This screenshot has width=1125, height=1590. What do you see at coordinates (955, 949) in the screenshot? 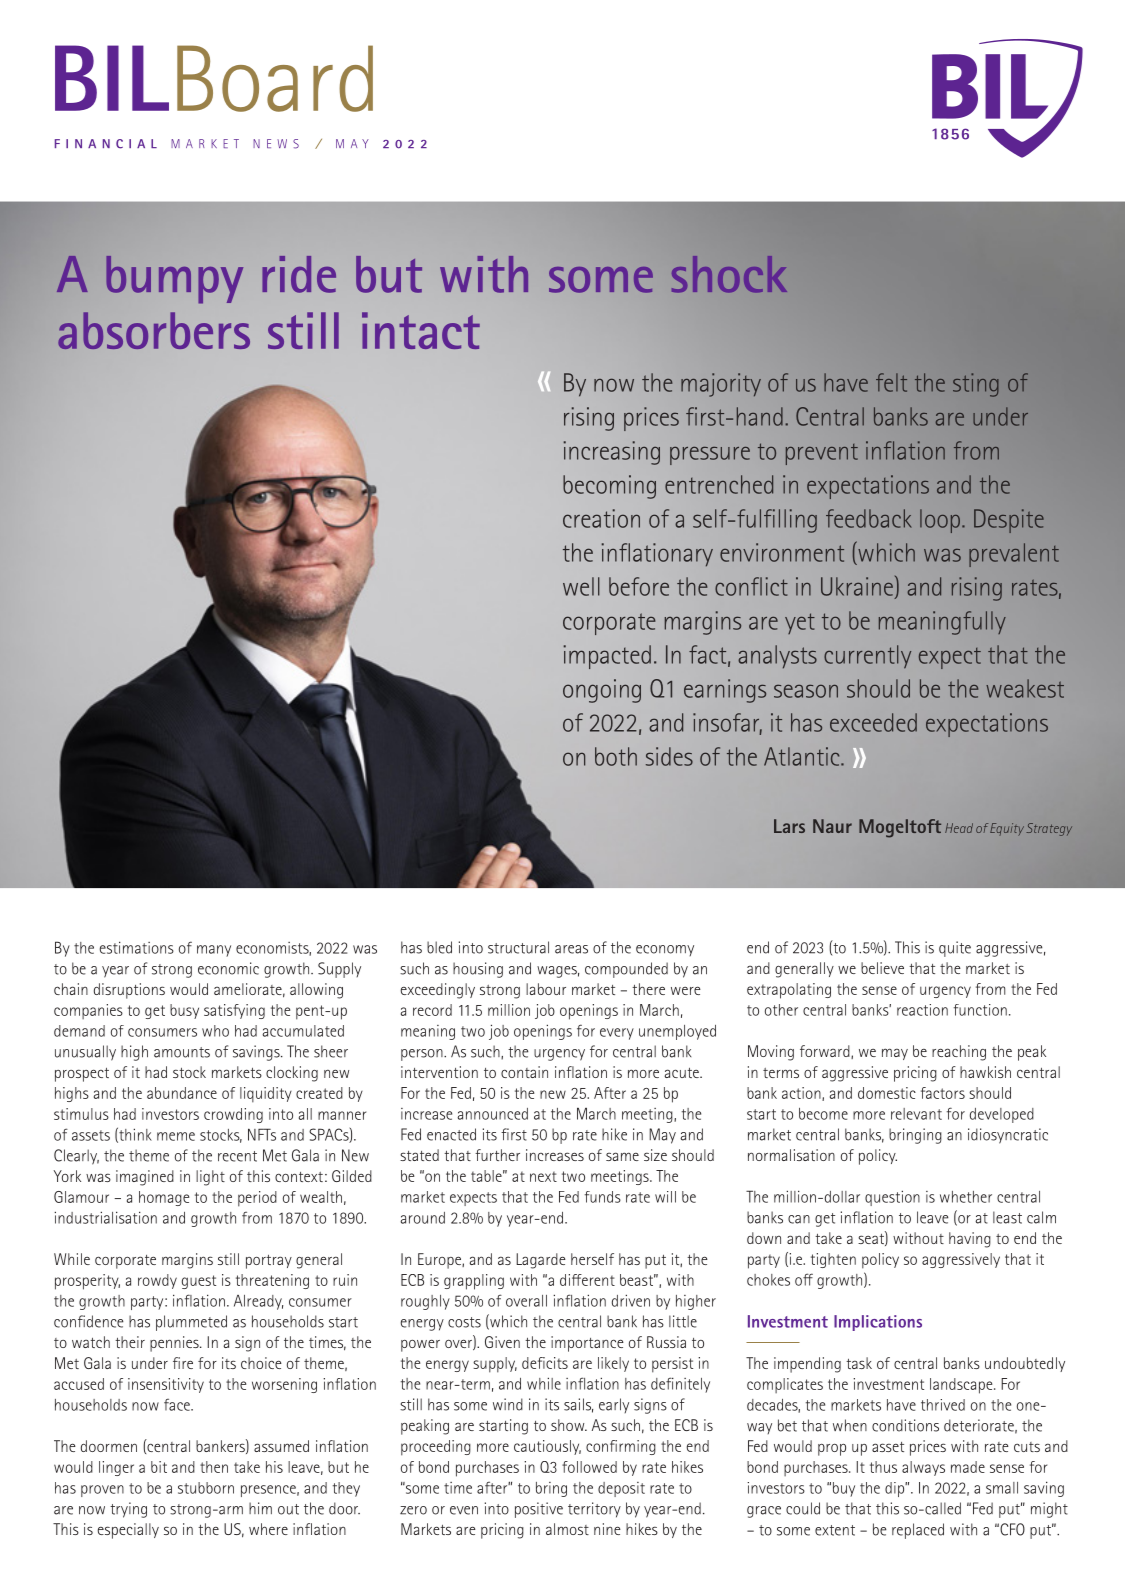
I see `quite` at bounding box center [955, 949].
